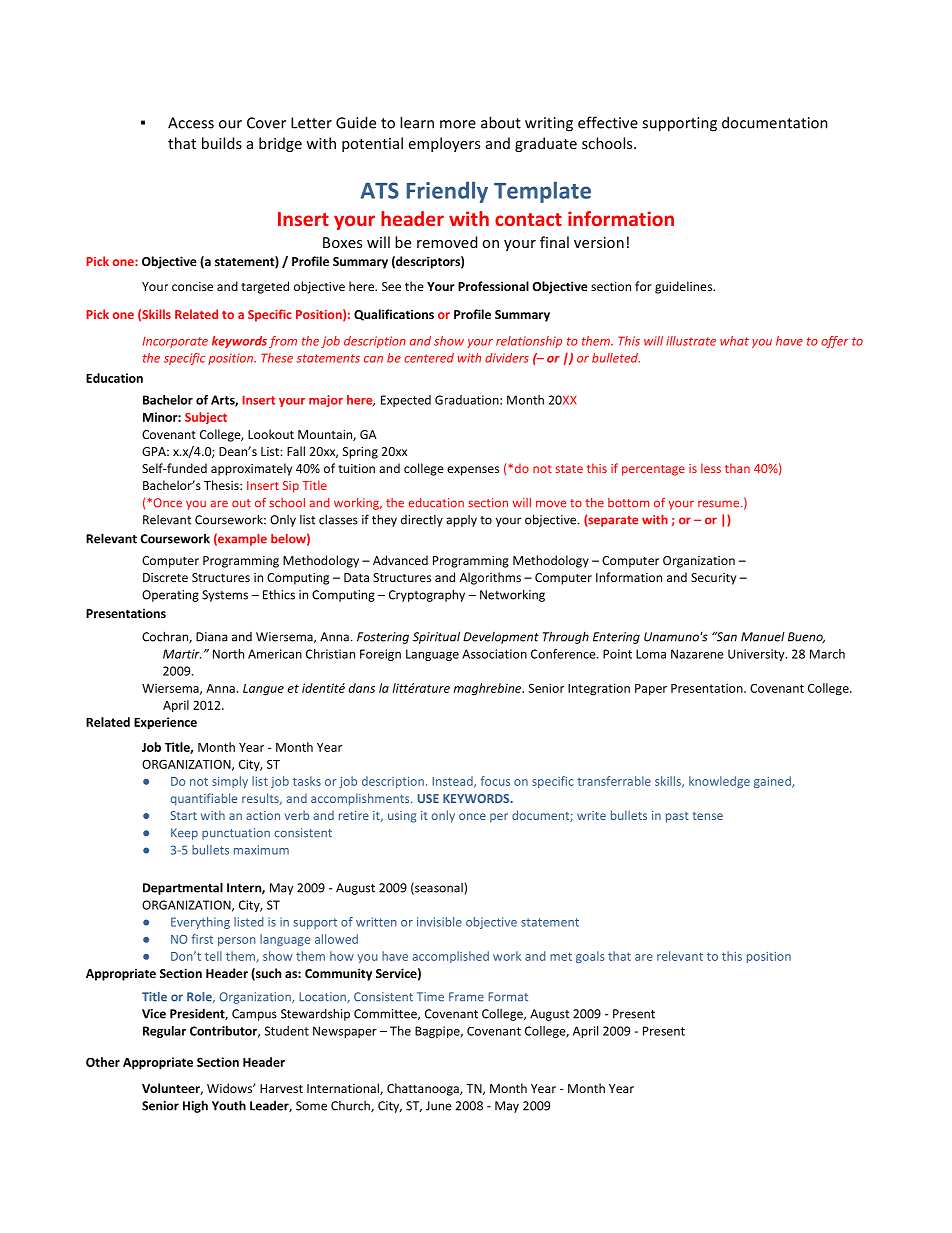  What do you see at coordinates (444, 144) in the screenshot?
I see `employers` at bounding box center [444, 144].
